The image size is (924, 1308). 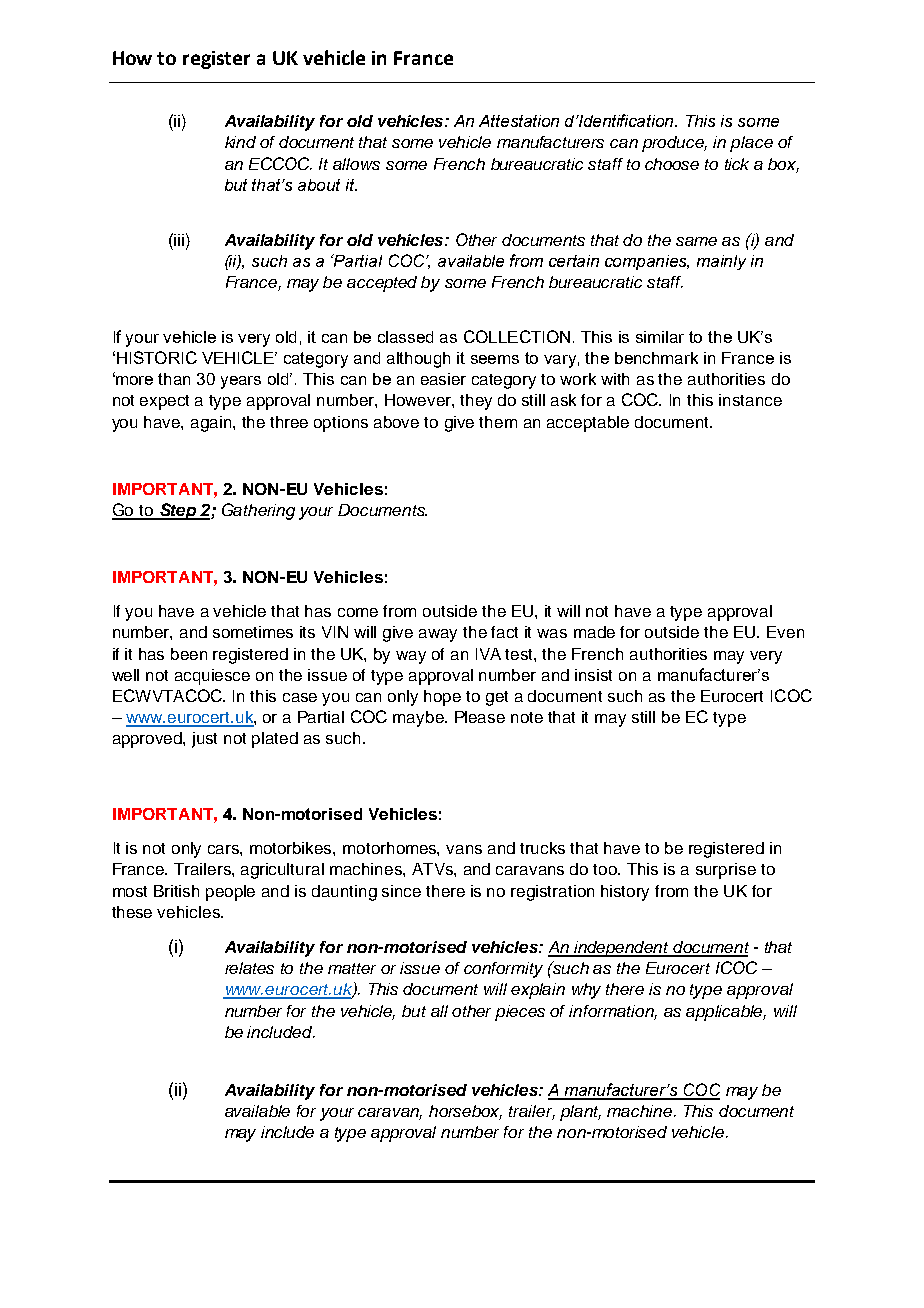 What do you see at coordinates (178, 511) in the screenshot?
I see `Step` at bounding box center [178, 511].
